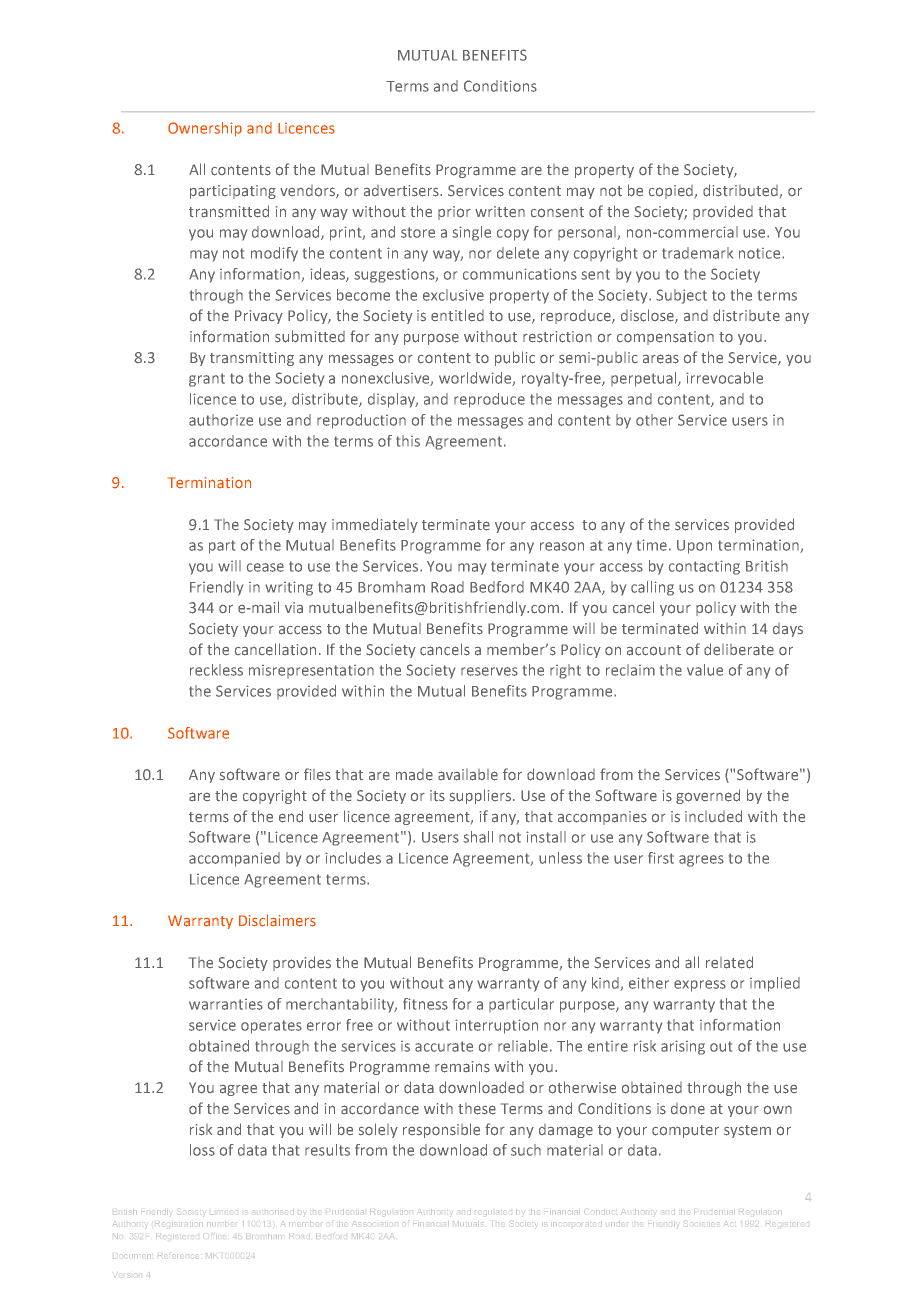 This screenshot has width=924, height=1308. Describe the element at coordinates (216, 670) in the screenshot. I see `reckless` at that location.
